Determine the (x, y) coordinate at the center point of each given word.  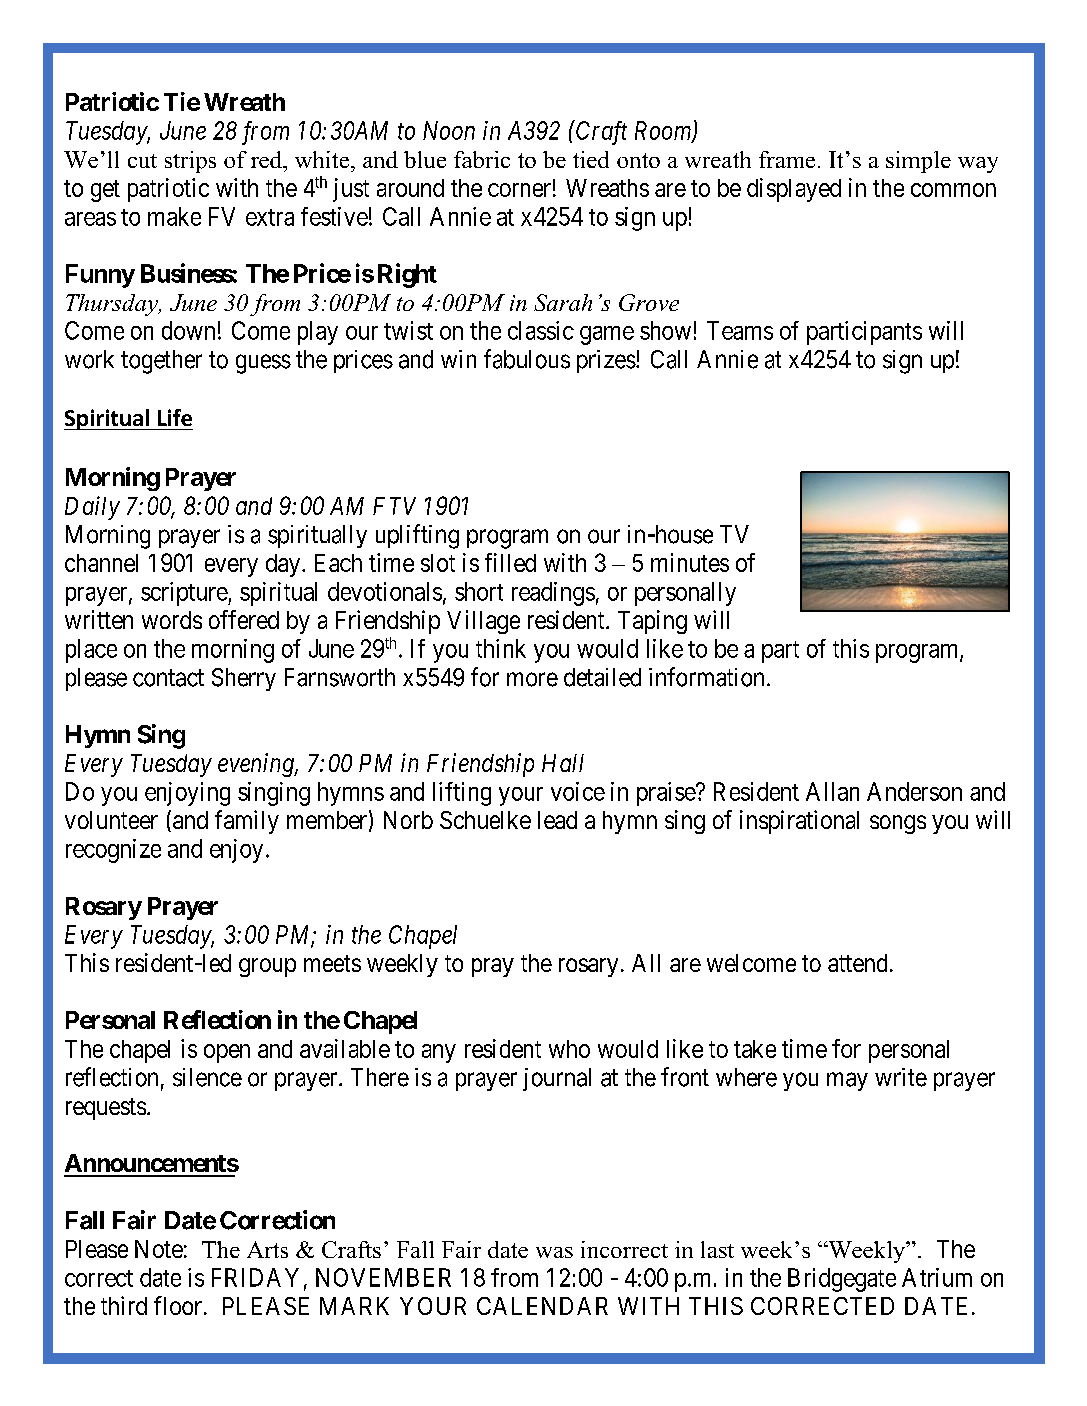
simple (918, 162)
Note (159, 1249)
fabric (482, 159)
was (554, 1252)
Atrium (937, 1277)
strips (190, 162)
